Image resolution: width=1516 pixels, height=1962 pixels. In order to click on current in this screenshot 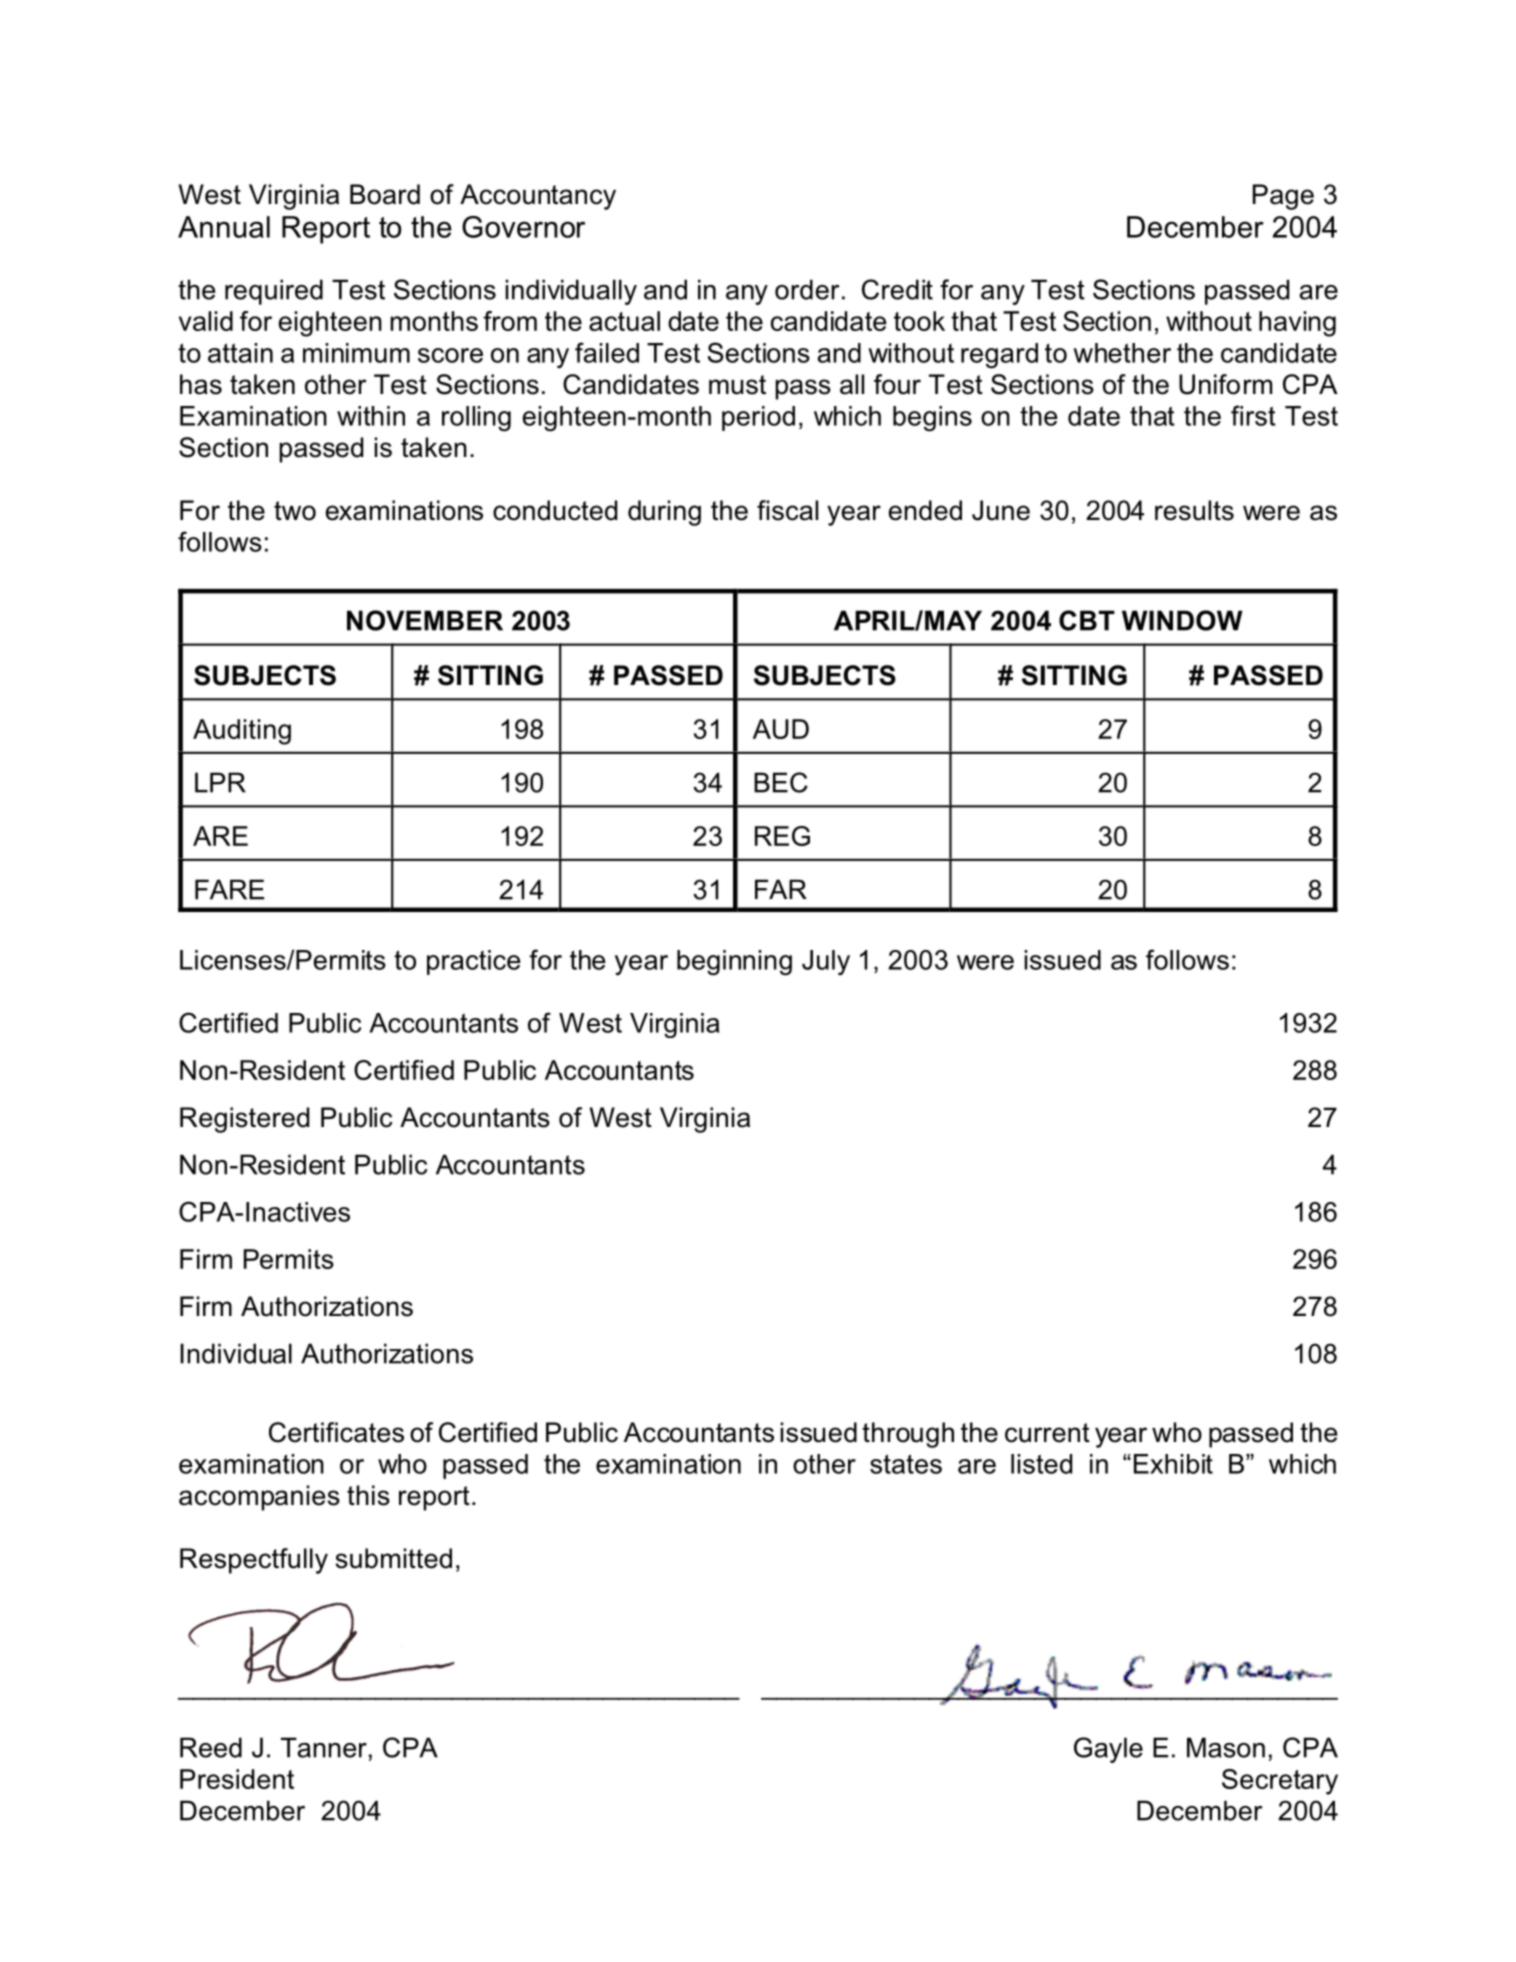, I will do `click(1047, 1433)`.
